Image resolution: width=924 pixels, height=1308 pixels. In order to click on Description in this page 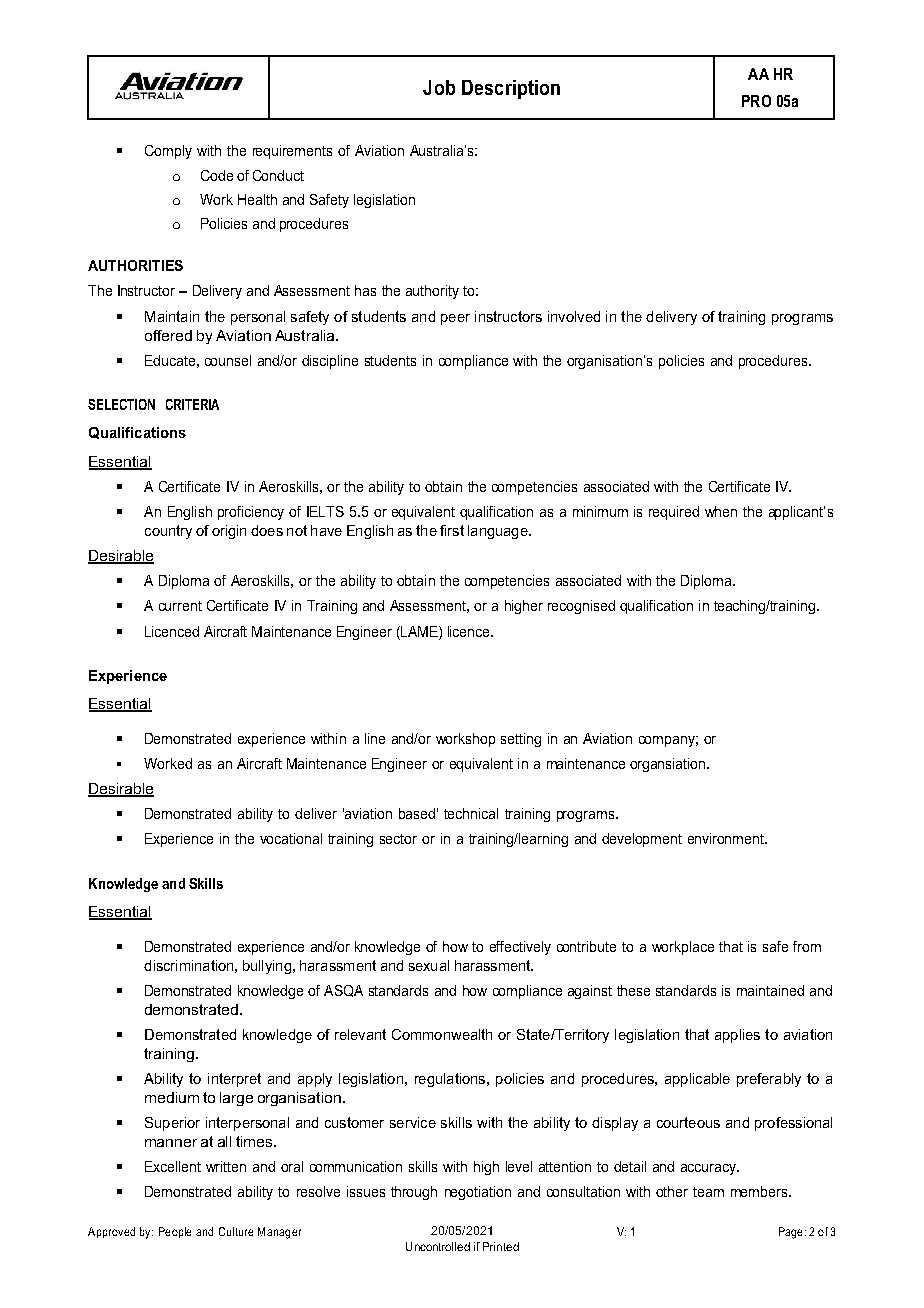, I will do `click(511, 89)`.
